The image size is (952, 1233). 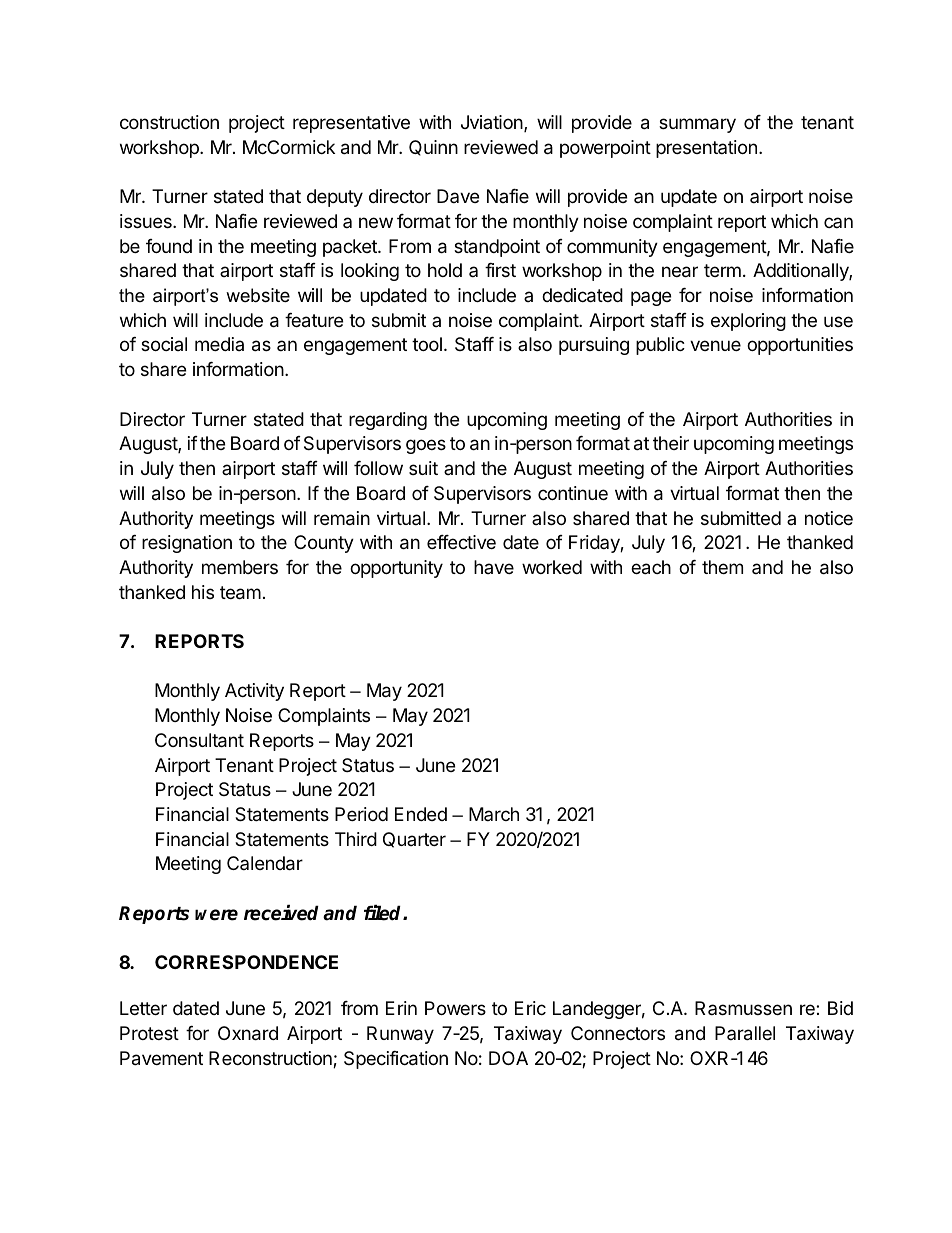 What do you see at coordinates (494, 814) in the screenshot?
I see `March` at bounding box center [494, 814].
